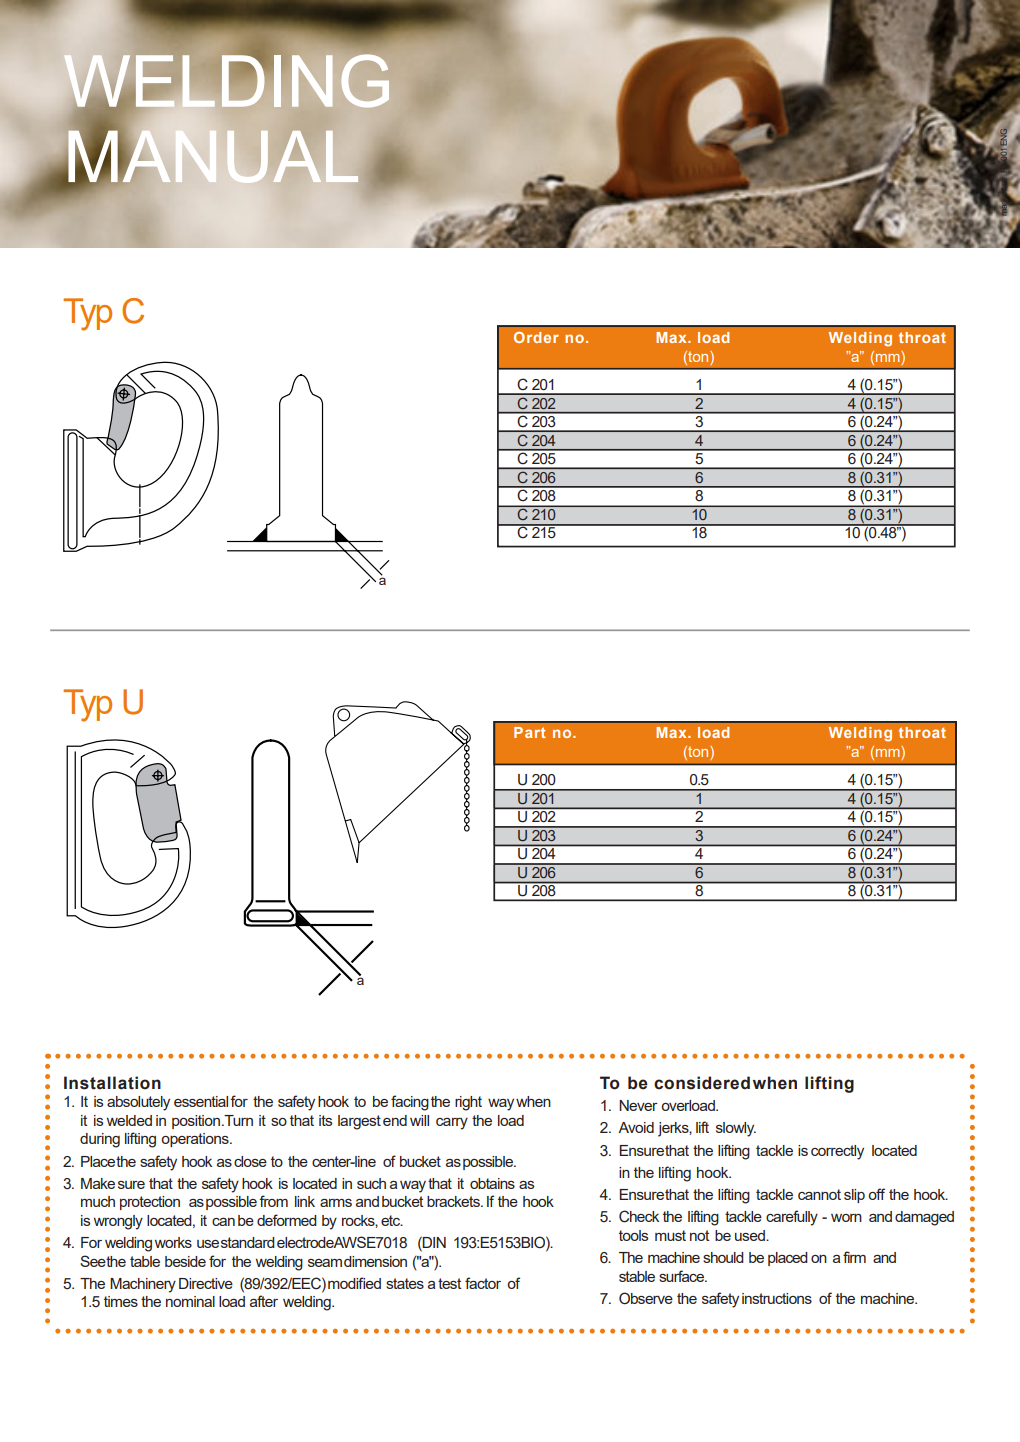 This screenshot has height=1442, width=1020. What do you see at coordinates (530, 732) in the screenshot?
I see `Part` at bounding box center [530, 732].
